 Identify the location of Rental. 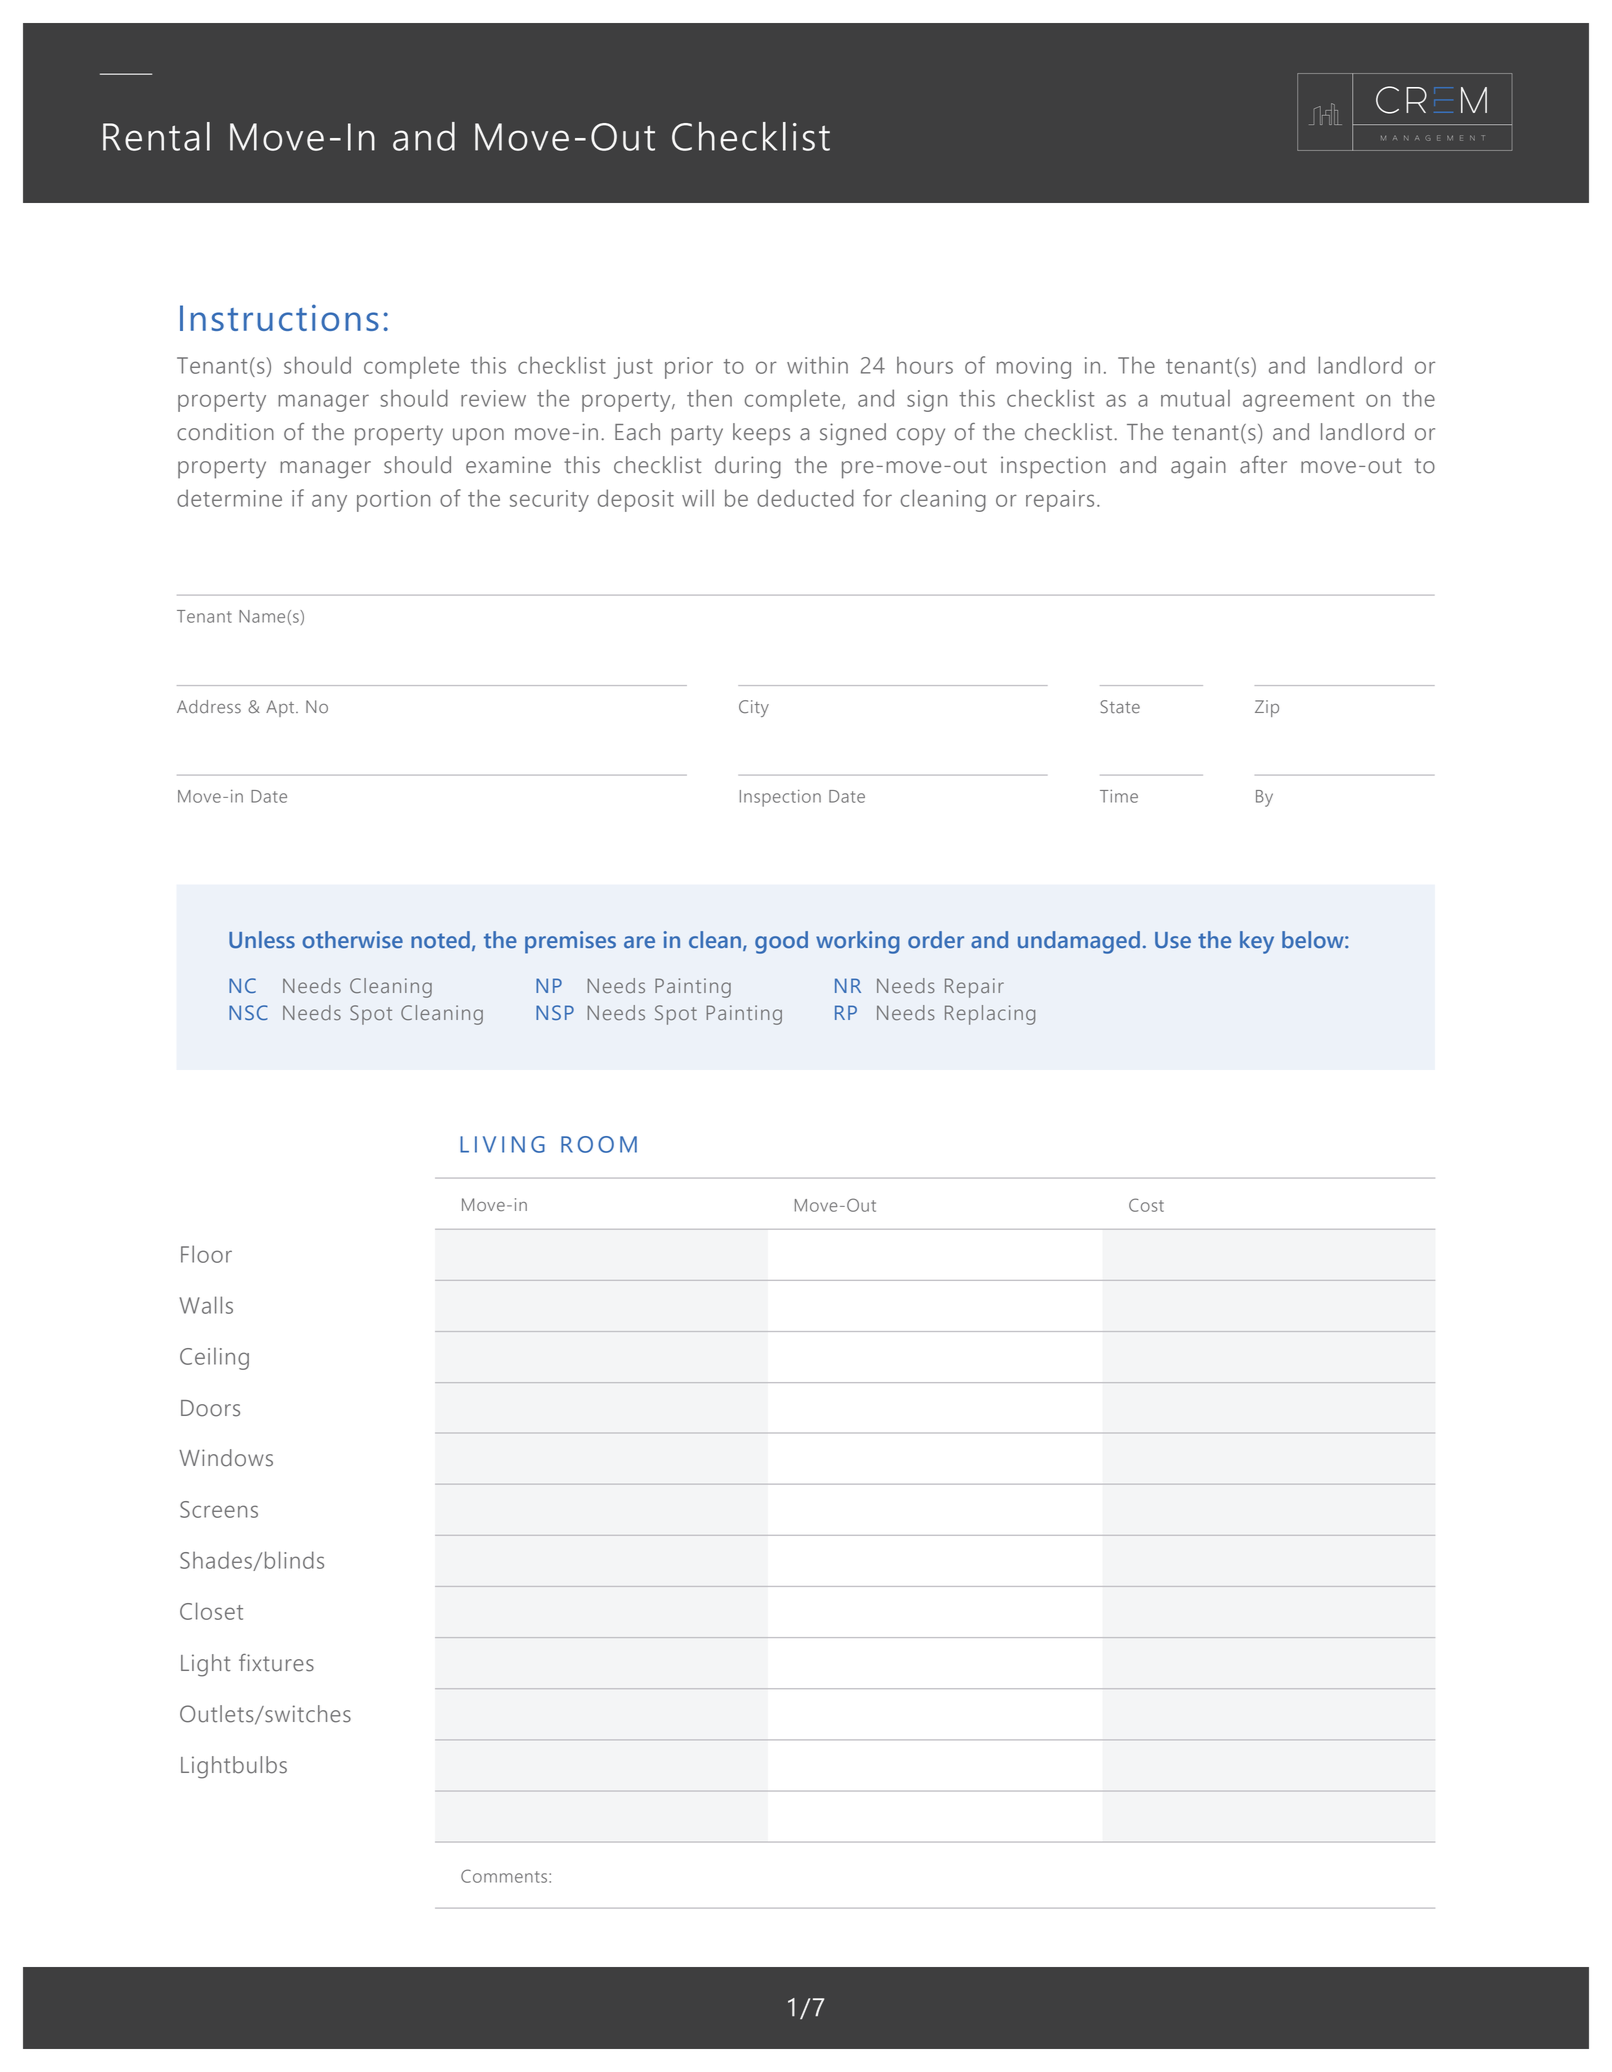
(156, 136).
